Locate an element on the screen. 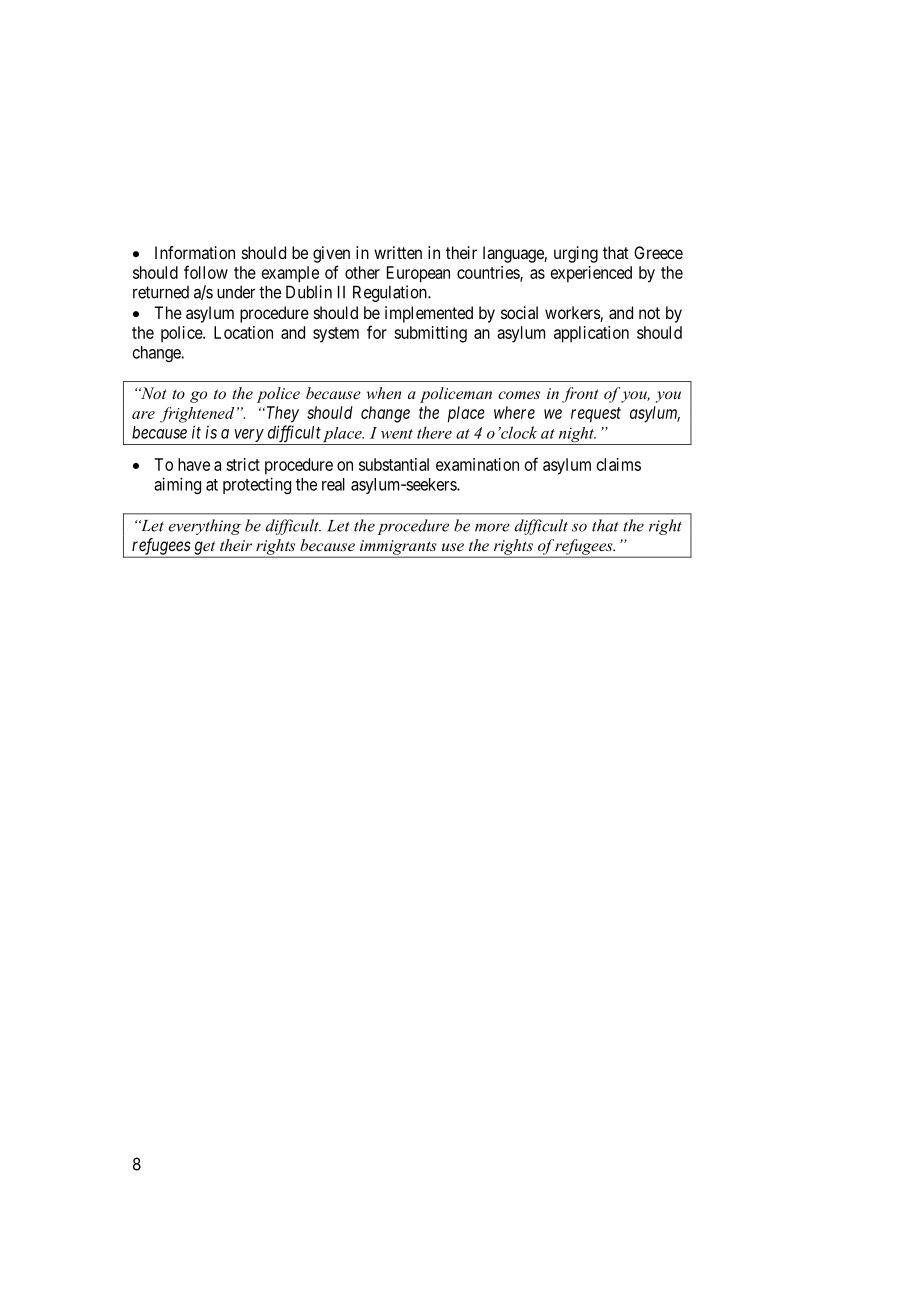  submitting is located at coordinates (430, 334).
